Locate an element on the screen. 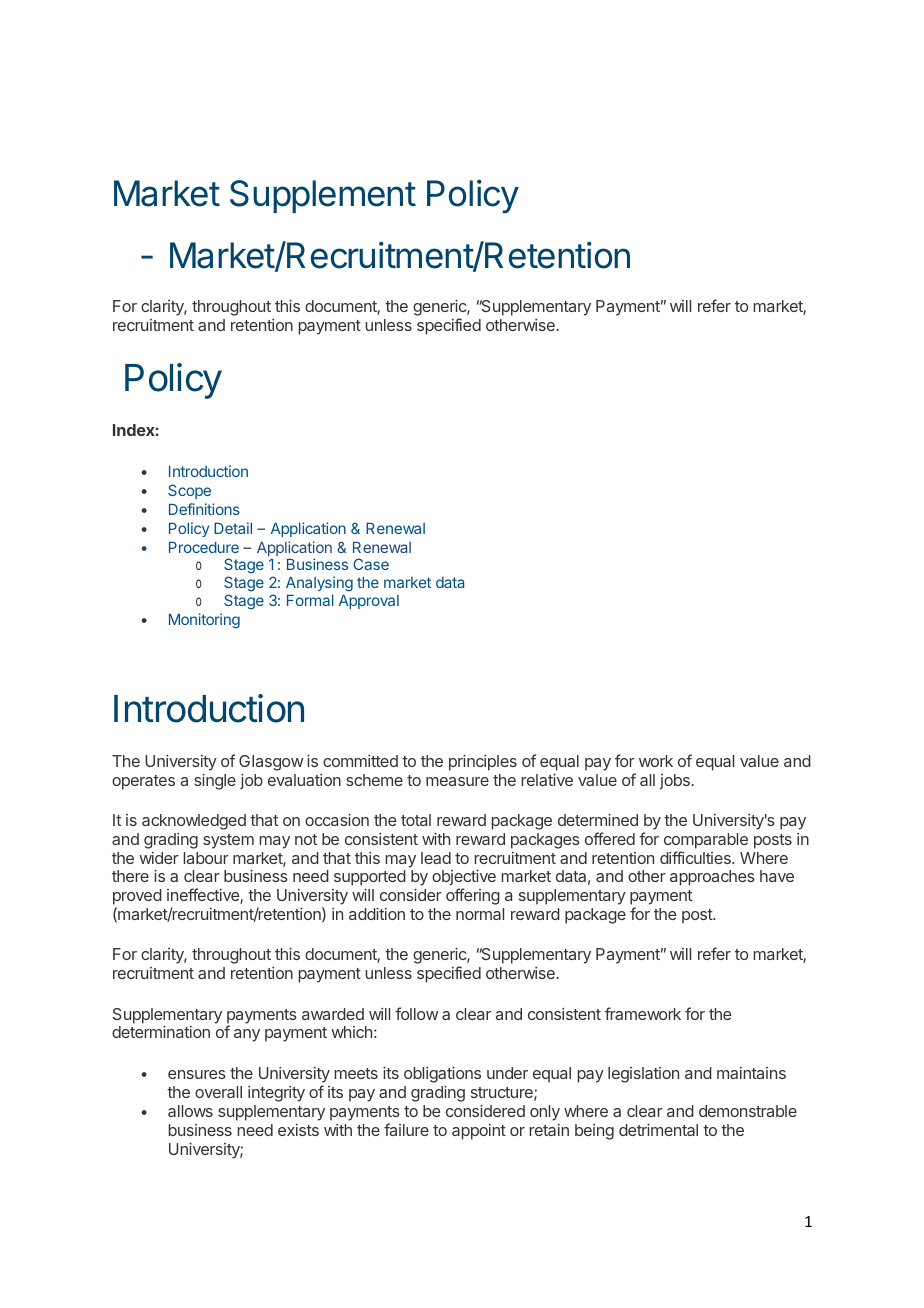  total is located at coordinates (416, 820).
